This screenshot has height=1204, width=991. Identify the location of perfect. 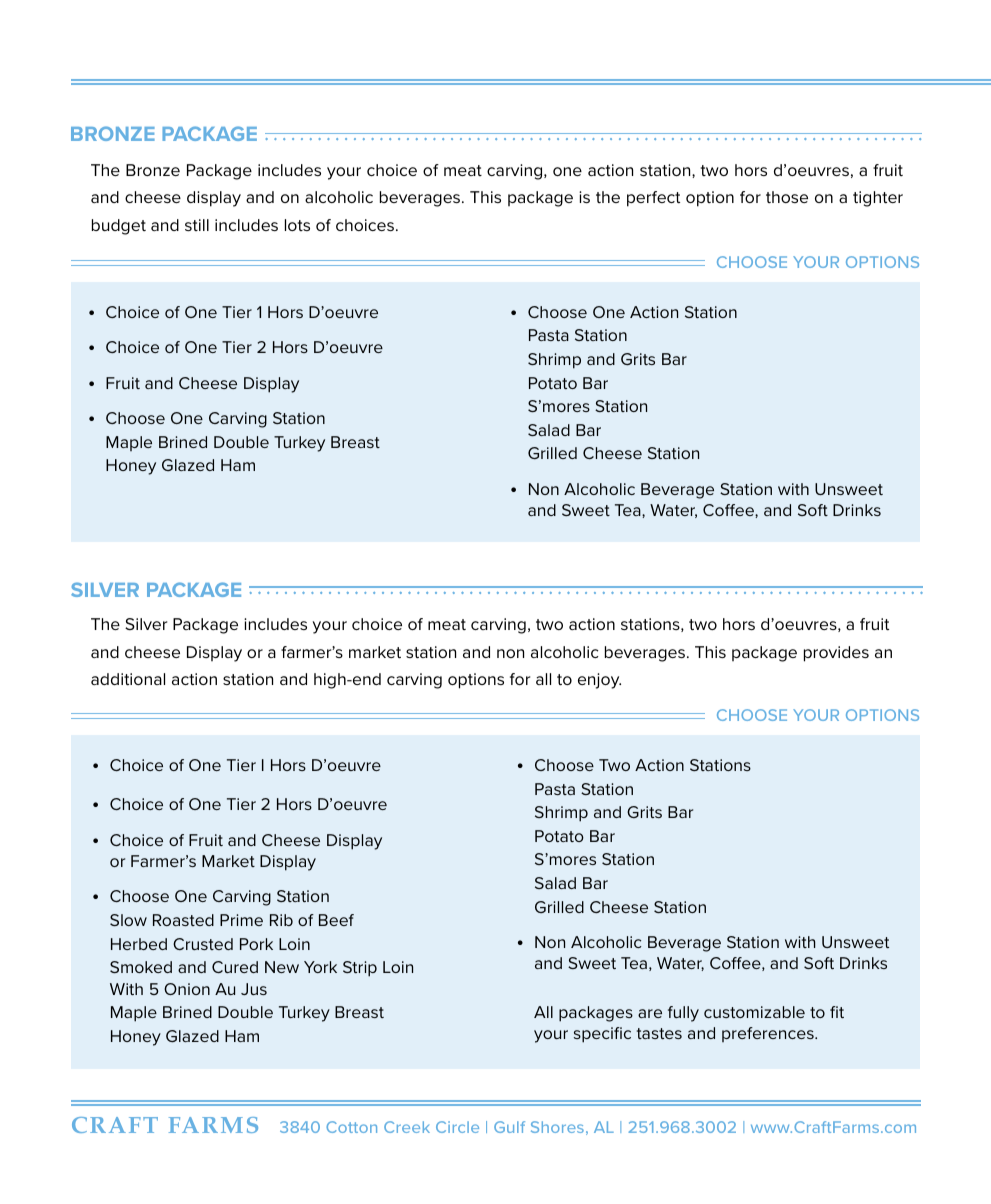
(653, 199).
